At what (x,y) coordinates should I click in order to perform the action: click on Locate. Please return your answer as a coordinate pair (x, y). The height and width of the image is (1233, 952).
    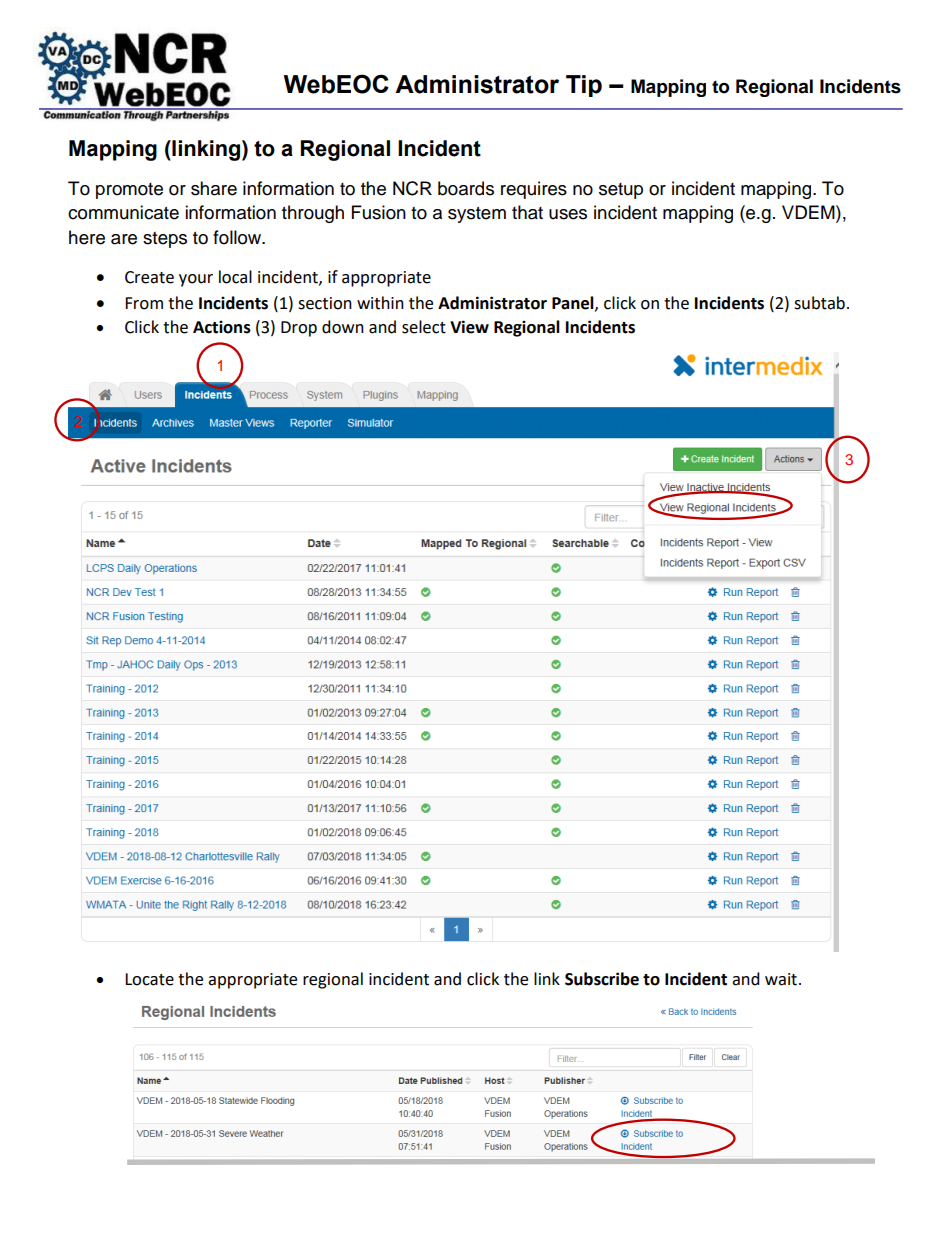
    Looking at the image, I should click on (149, 979).
